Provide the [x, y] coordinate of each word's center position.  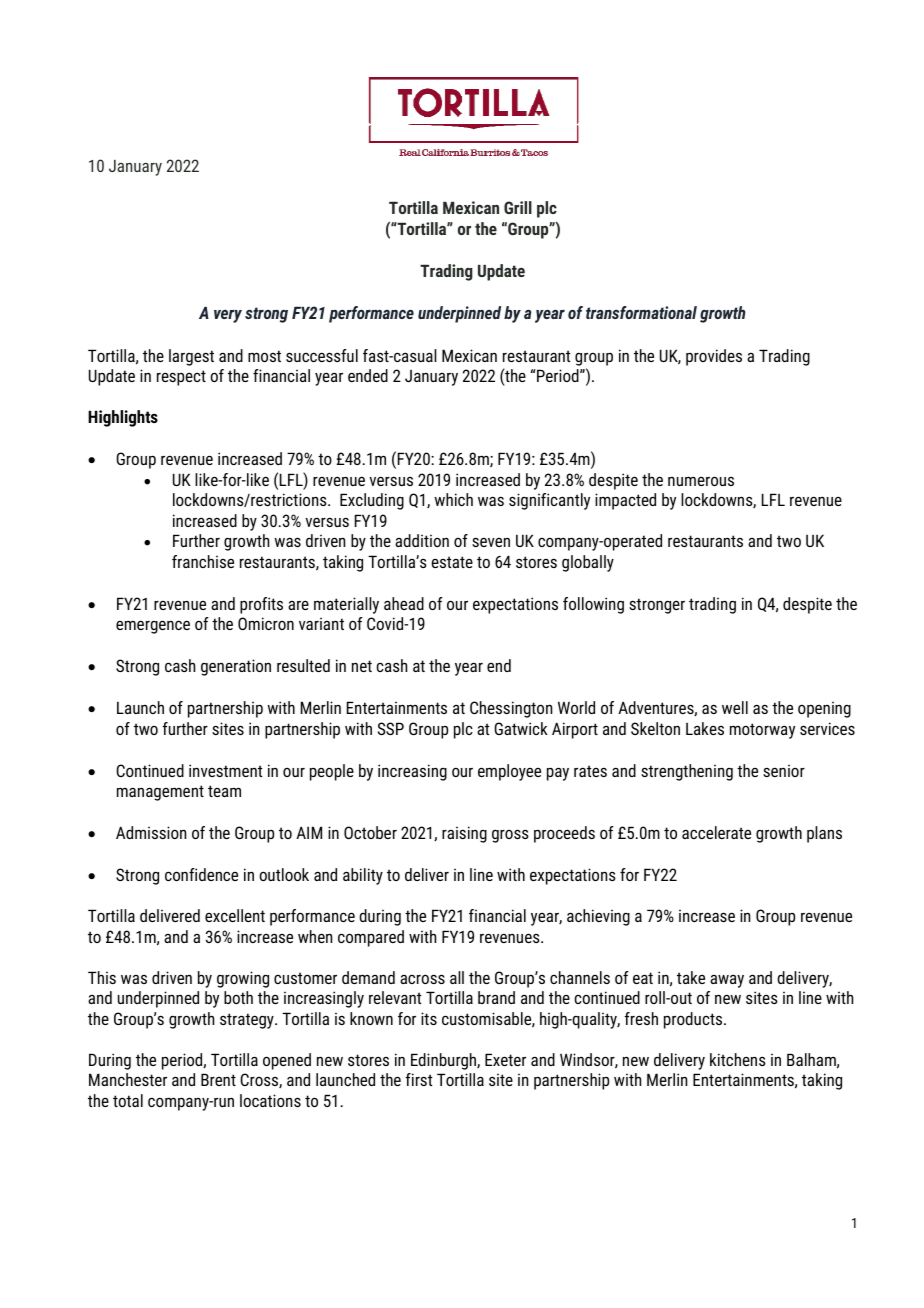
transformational [641, 312]
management [160, 793]
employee [509, 772]
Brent [218, 1079]
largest [191, 357]
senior [784, 771]
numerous [701, 481]
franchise [203, 561]
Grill [518, 207]
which [454, 499]
